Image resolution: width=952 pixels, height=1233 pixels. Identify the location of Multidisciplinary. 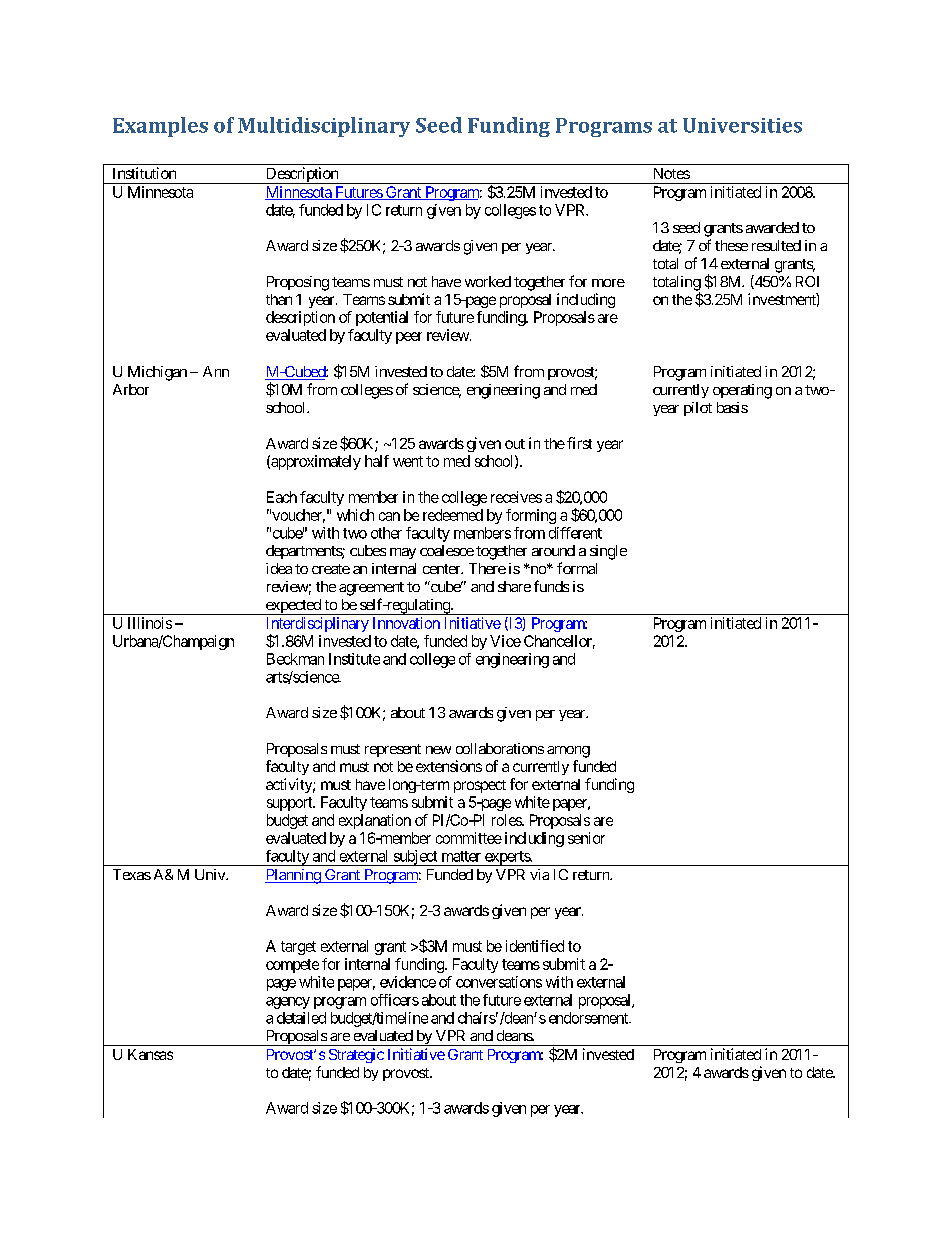
(324, 127).
